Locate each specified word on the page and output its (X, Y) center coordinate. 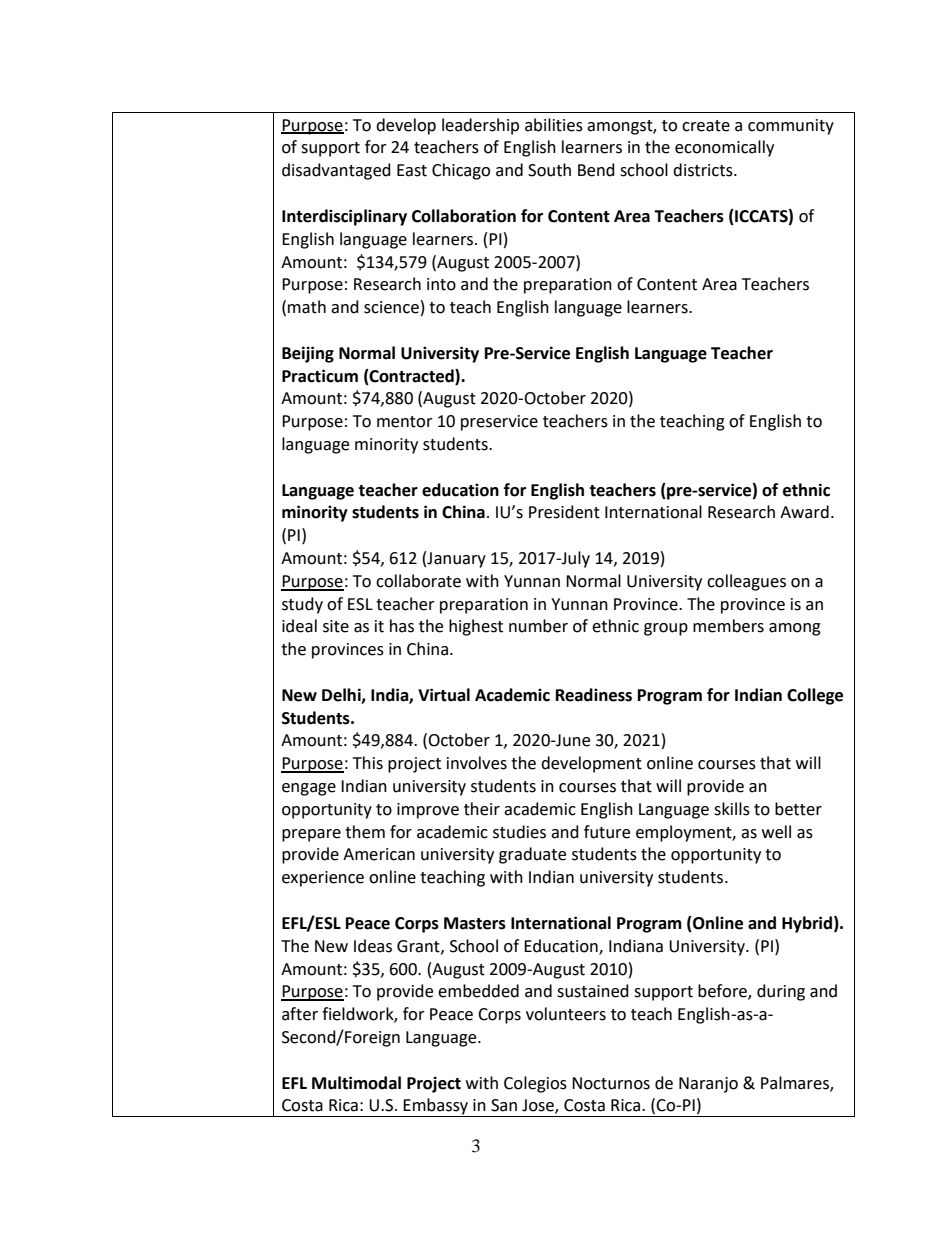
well (776, 832)
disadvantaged (336, 171)
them (365, 832)
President (564, 512)
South (549, 170)
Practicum (320, 376)
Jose (539, 1106)
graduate (532, 855)
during (781, 992)
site (336, 626)
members (728, 626)
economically (724, 148)
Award (804, 512)
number (538, 626)
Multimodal (356, 1083)
